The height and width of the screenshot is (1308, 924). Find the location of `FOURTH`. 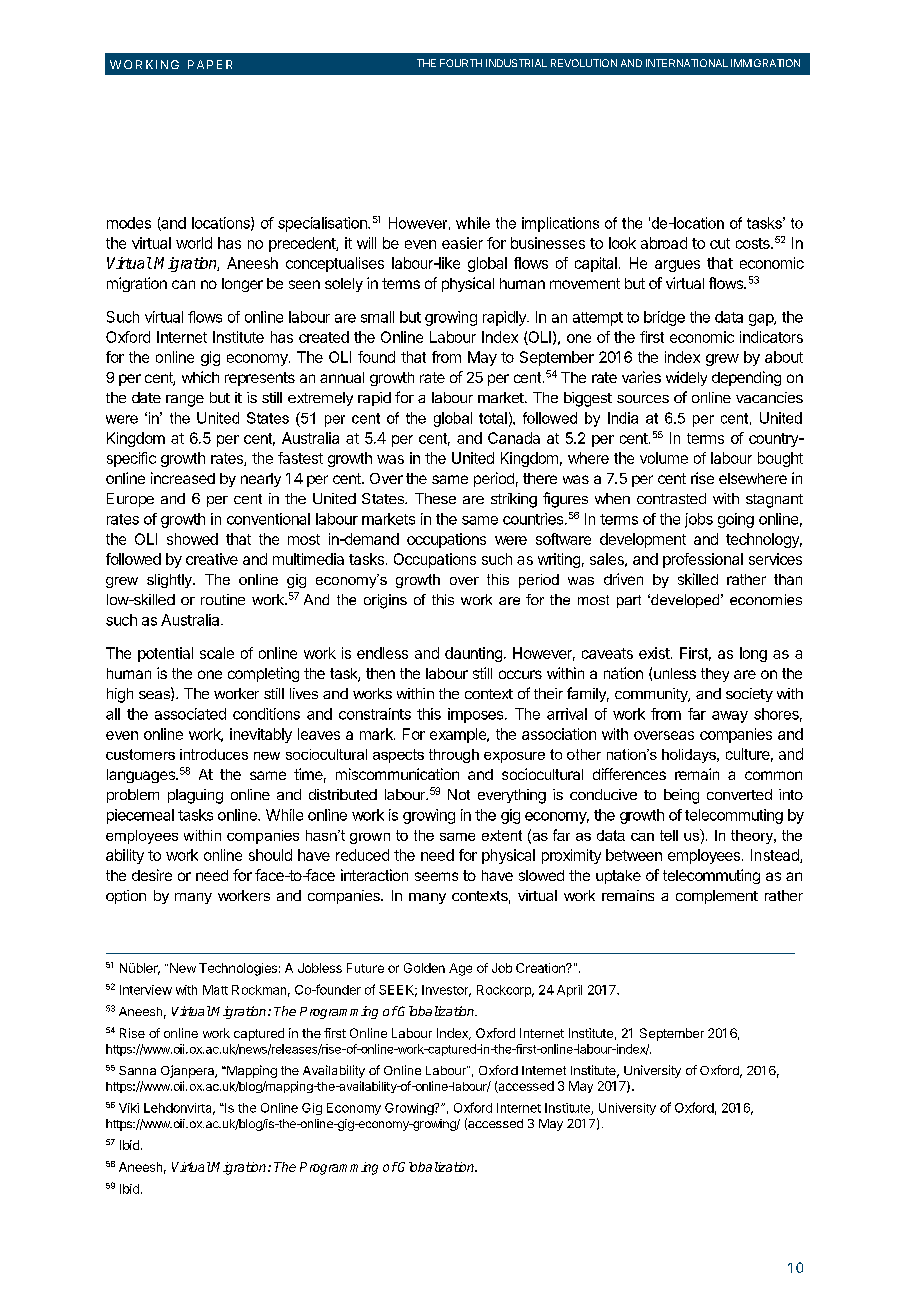

FOURTH is located at coordinates (461, 63).
